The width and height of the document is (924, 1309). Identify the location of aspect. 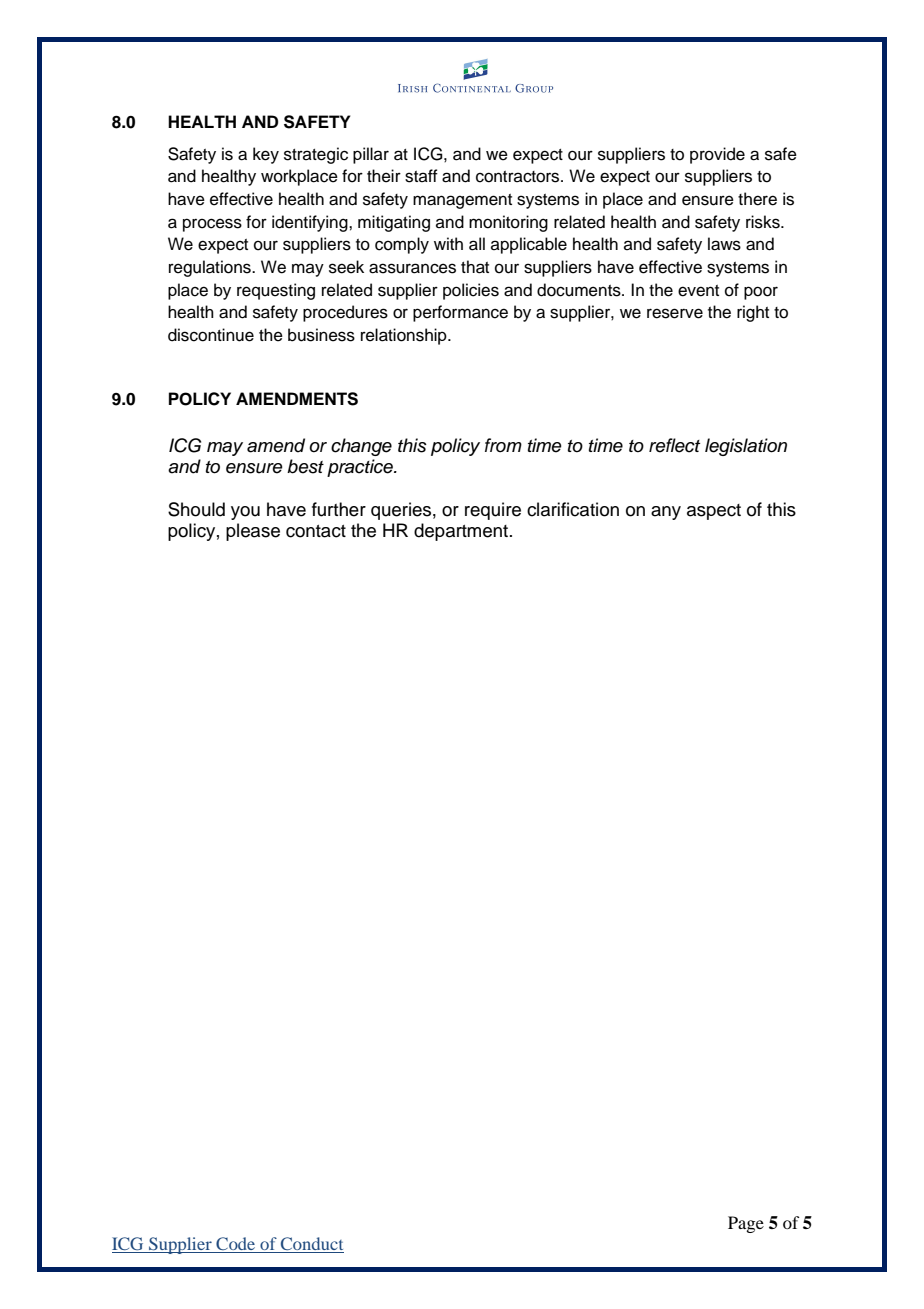
(714, 512).
